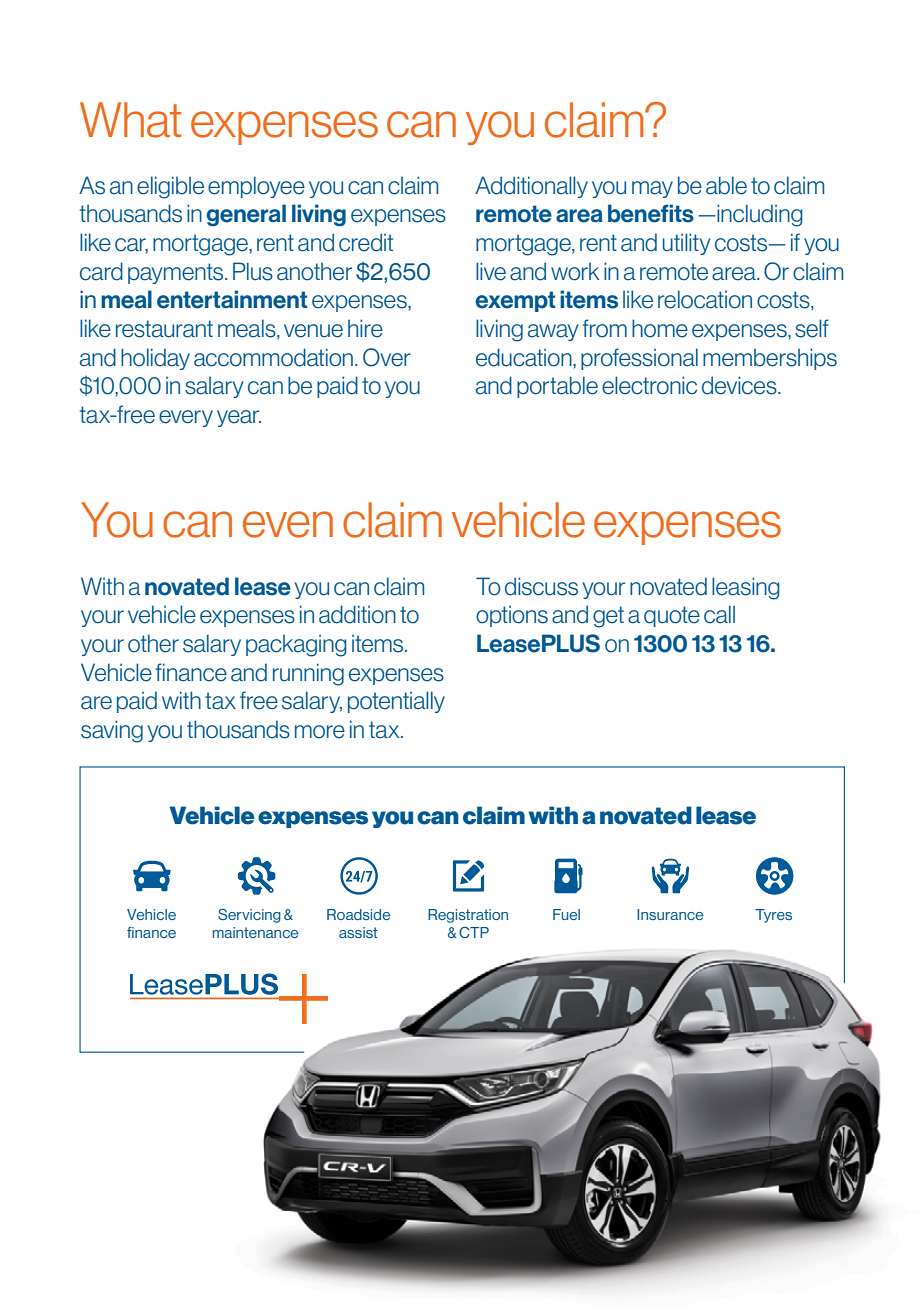 The width and height of the page is (924, 1311). What do you see at coordinates (745, 588) in the page?
I see `leasing` at bounding box center [745, 588].
